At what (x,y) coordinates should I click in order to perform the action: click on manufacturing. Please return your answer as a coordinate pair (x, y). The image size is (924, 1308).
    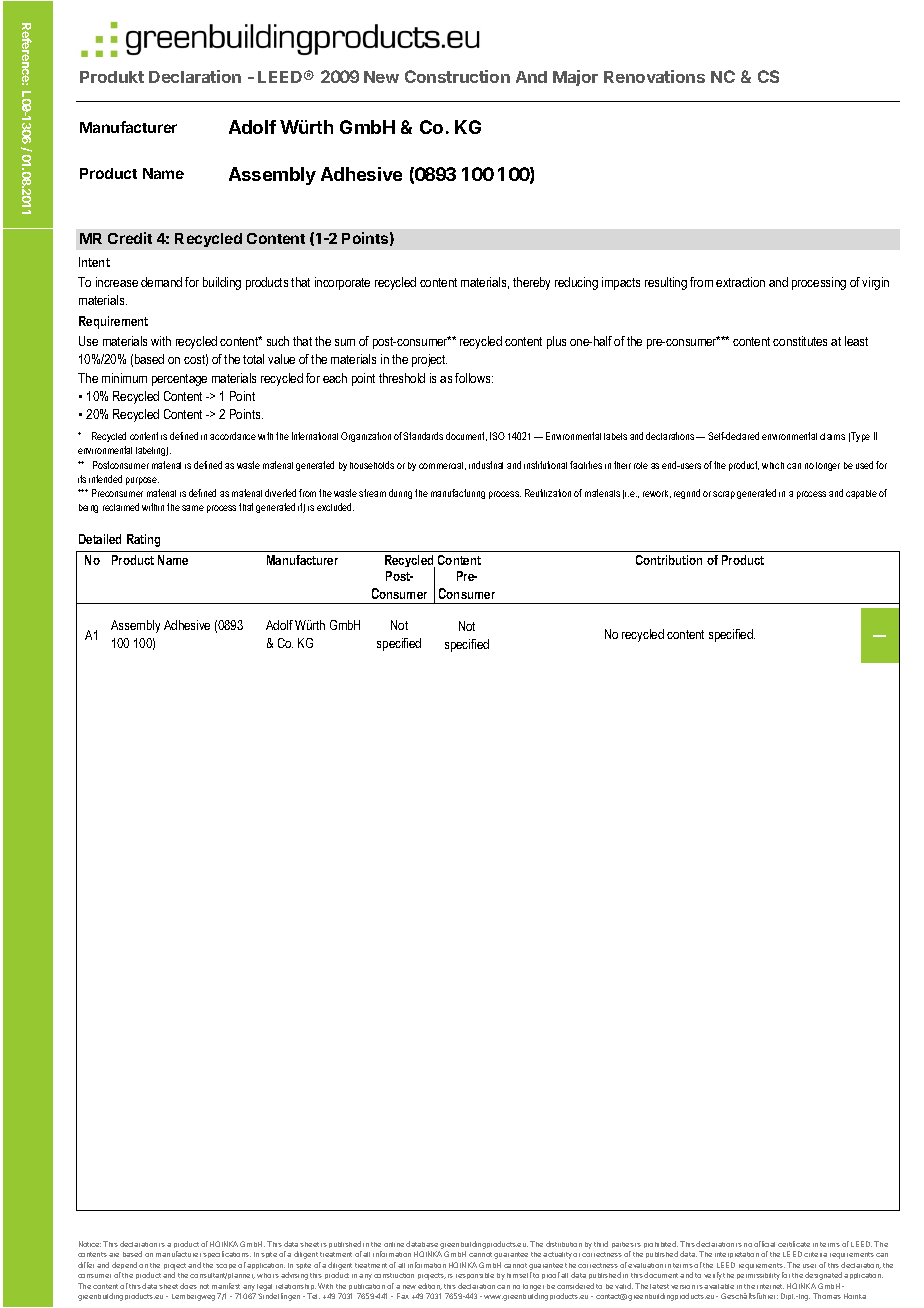
    Looking at the image, I should click on (458, 494).
